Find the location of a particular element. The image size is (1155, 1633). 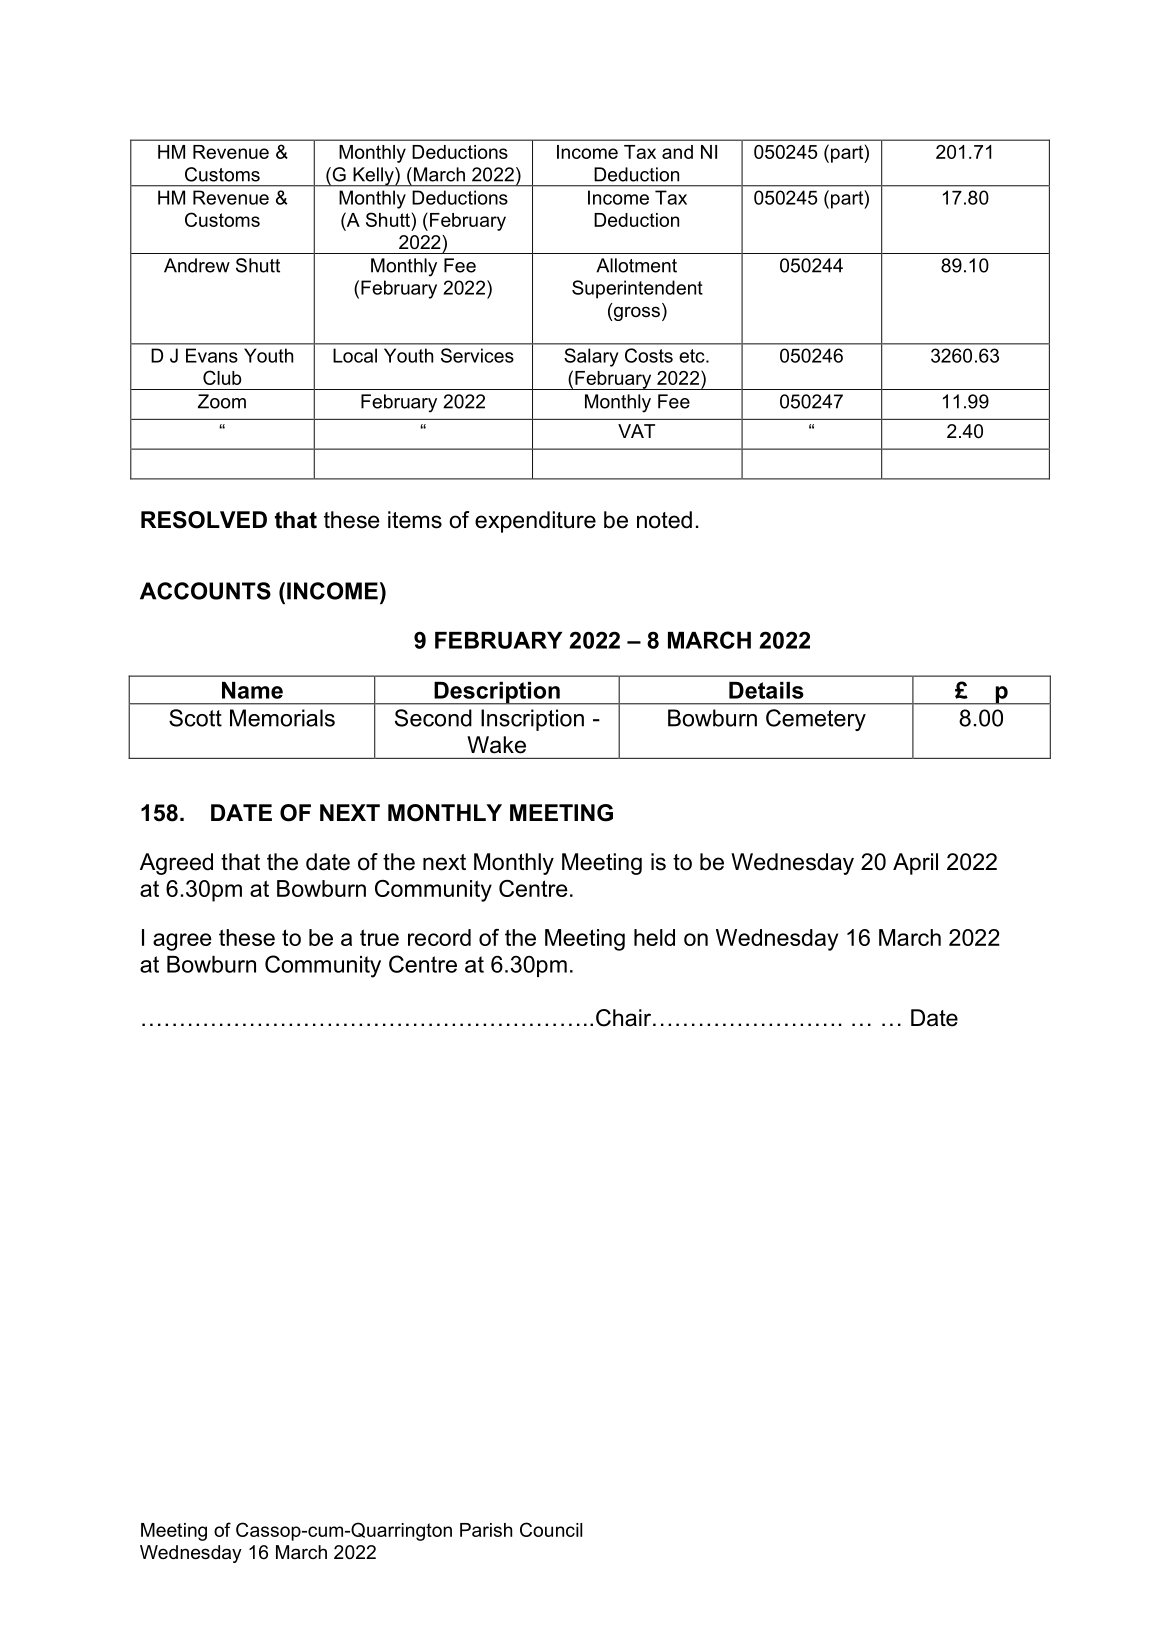

April is located at coordinates (915, 864).
